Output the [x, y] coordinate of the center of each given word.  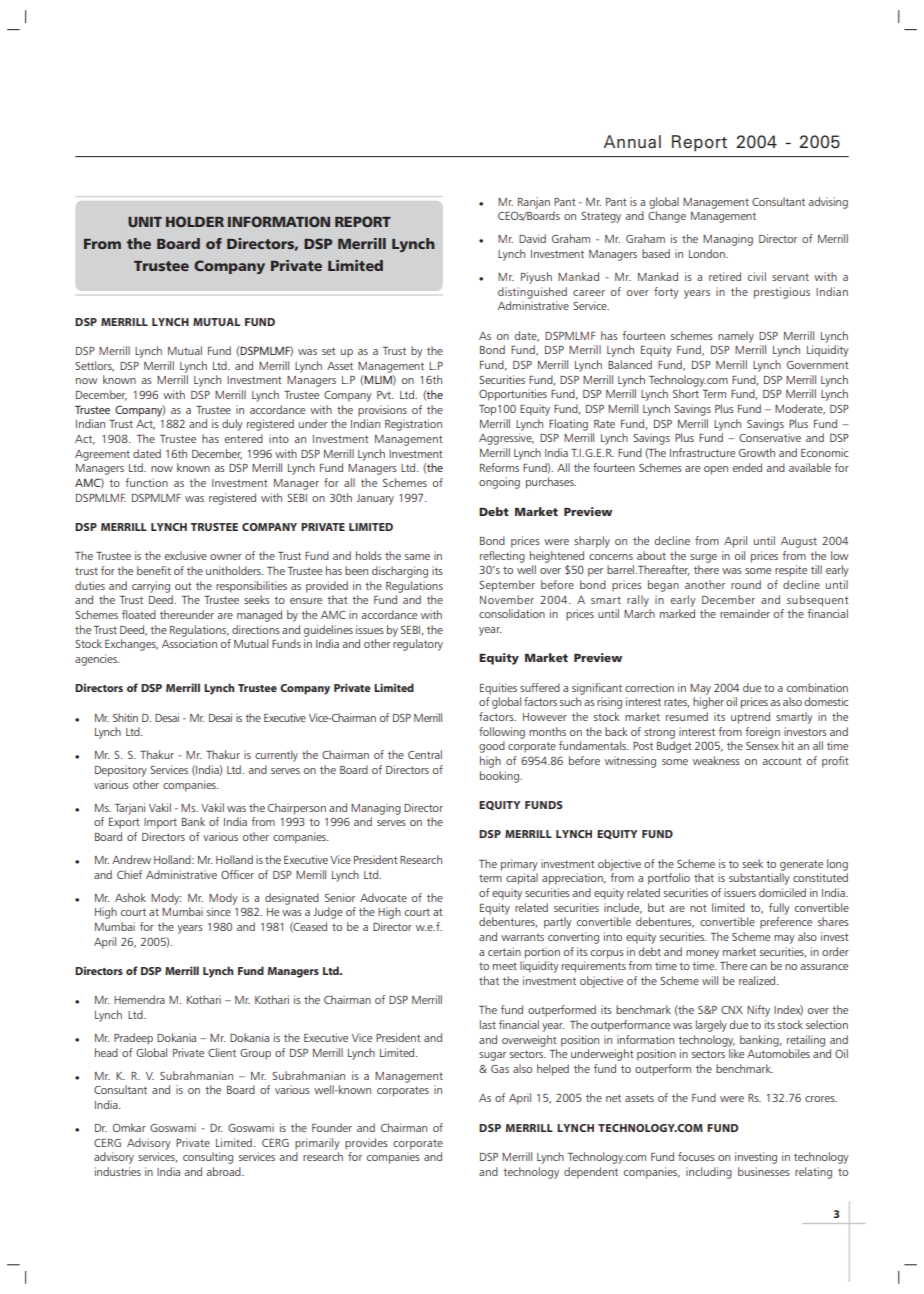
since [219, 911]
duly [232, 425]
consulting [208, 1158]
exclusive [186, 555]
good [492, 747]
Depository [121, 771]
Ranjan [534, 203]
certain [504, 951]
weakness [716, 760]
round [746, 584]
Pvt [385, 395]
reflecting [502, 557]
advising [828, 203]
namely [736, 337]
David [532, 238]
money [702, 954]
